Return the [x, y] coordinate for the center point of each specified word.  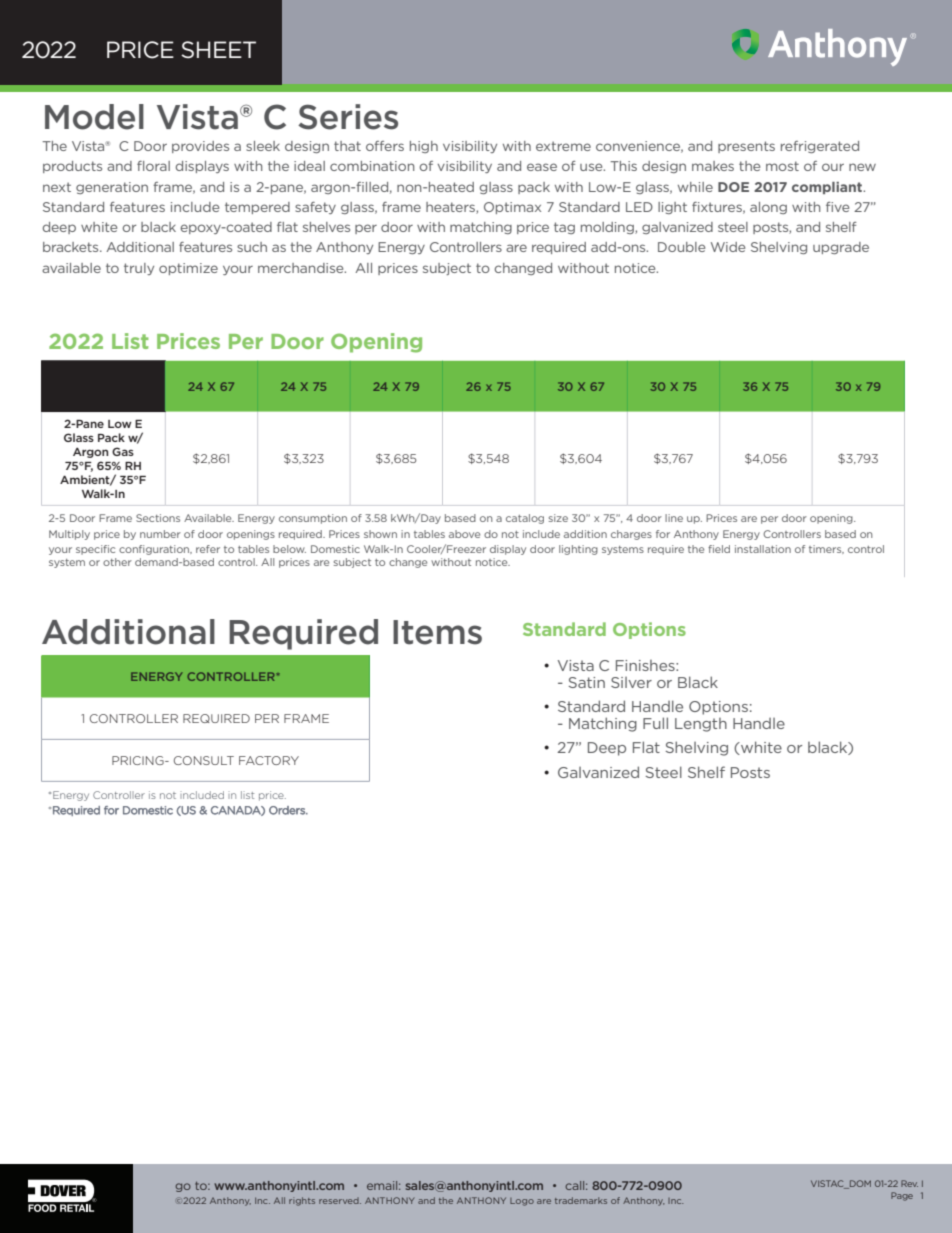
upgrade [841, 248]
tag [564, 228]
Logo [522, 1202]
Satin [586, 682]
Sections [158, 518]
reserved [340, 1200]
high [424, 147]
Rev [909, 1183]
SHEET [218, 50]
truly [139, 269]
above [464, 534]
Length [701, 725]
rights [302, 1201]
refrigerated [820, 147]
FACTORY [269, 760]
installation [763, 549]
